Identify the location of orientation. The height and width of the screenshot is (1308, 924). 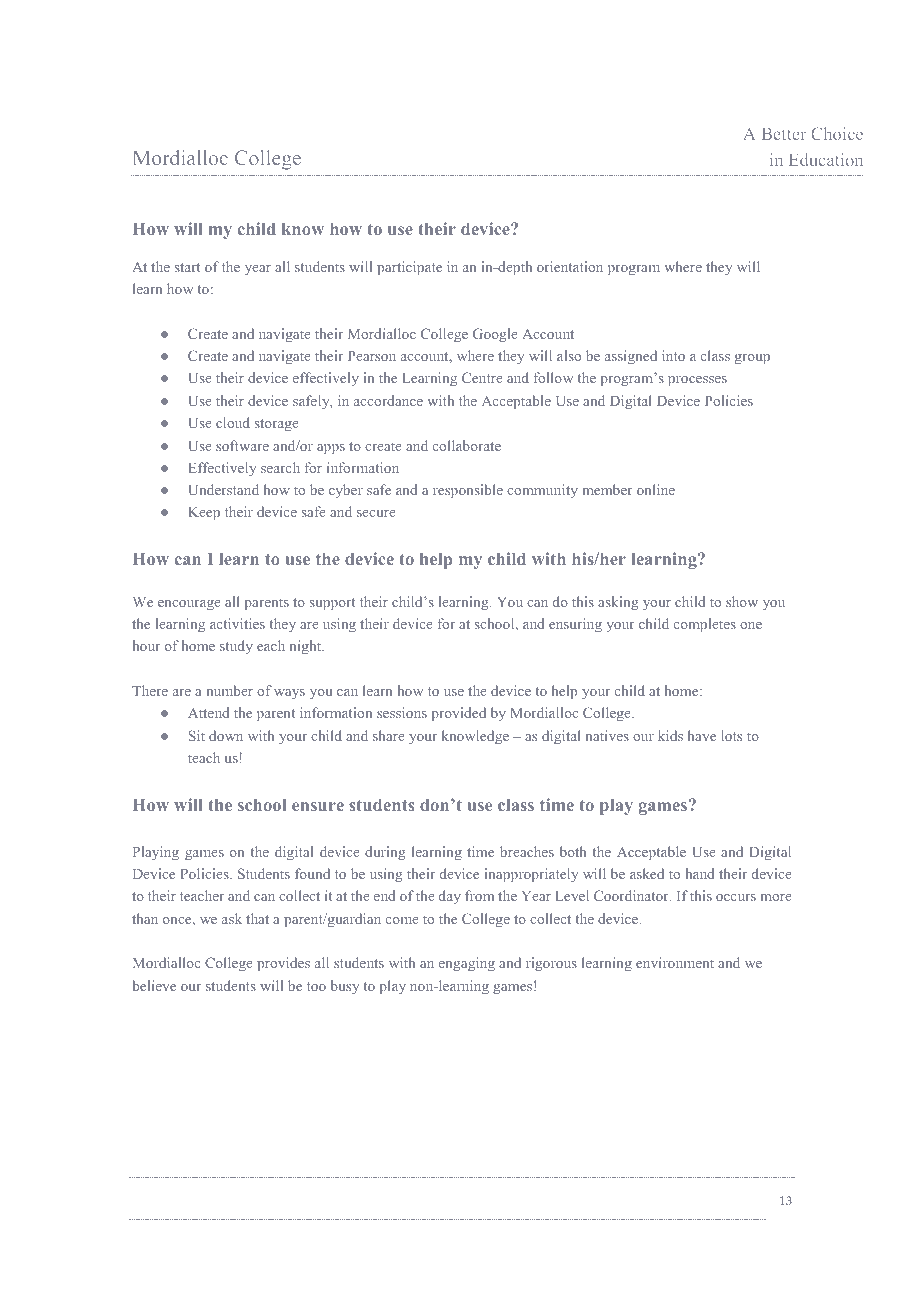
(570, 266).
